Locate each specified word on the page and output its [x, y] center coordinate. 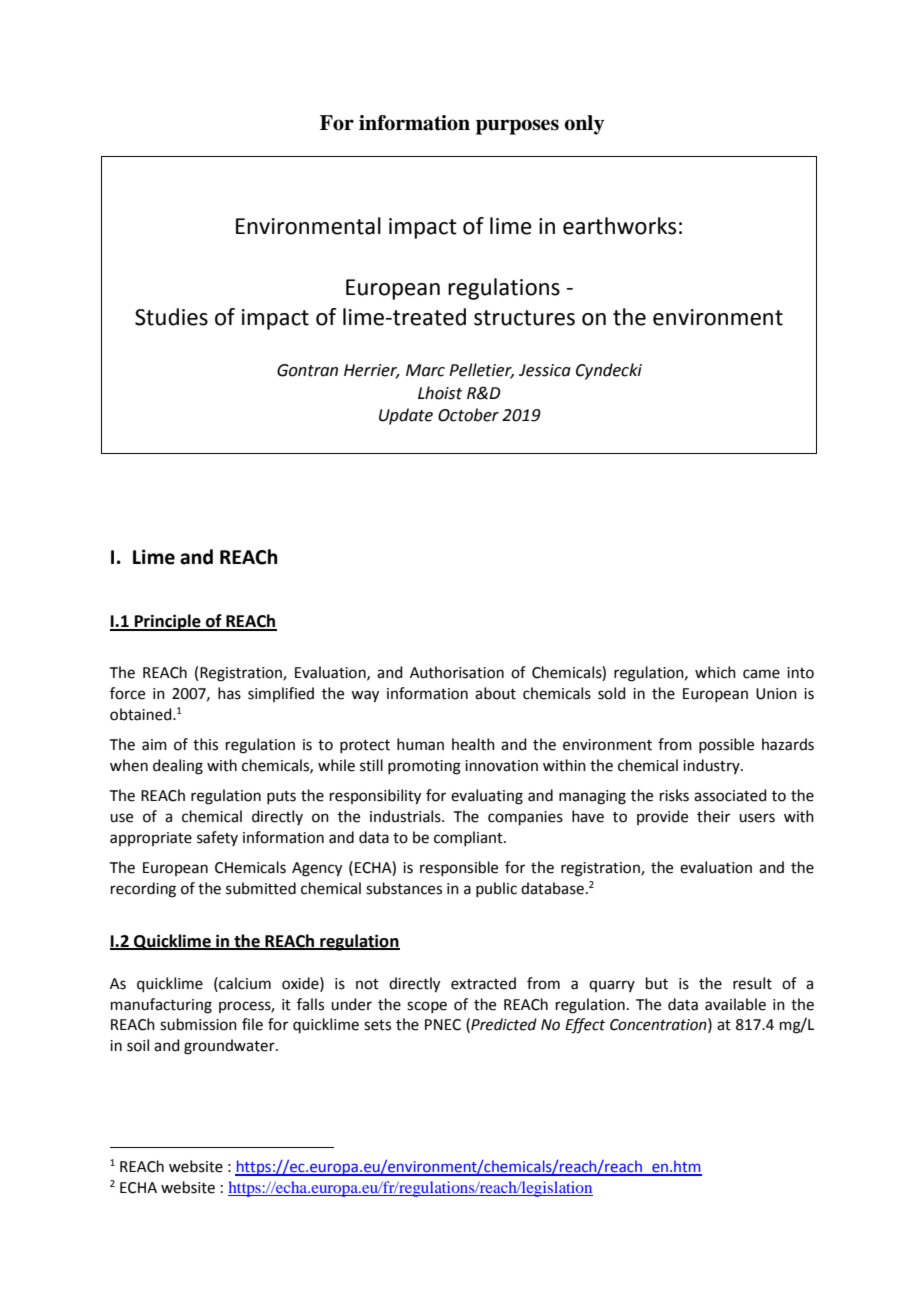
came [761, 674]
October [468, 415]
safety [217, 838]
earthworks [619, 226]
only [584, 125]
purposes [517, 127]
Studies [171, 317]
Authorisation [457, 672]
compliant [469, 838]
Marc [425, 370]
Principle [168, 622]
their [713, 816]
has [229, 693]
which [715, 672]
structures [524, 318]
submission [198, 1024]
